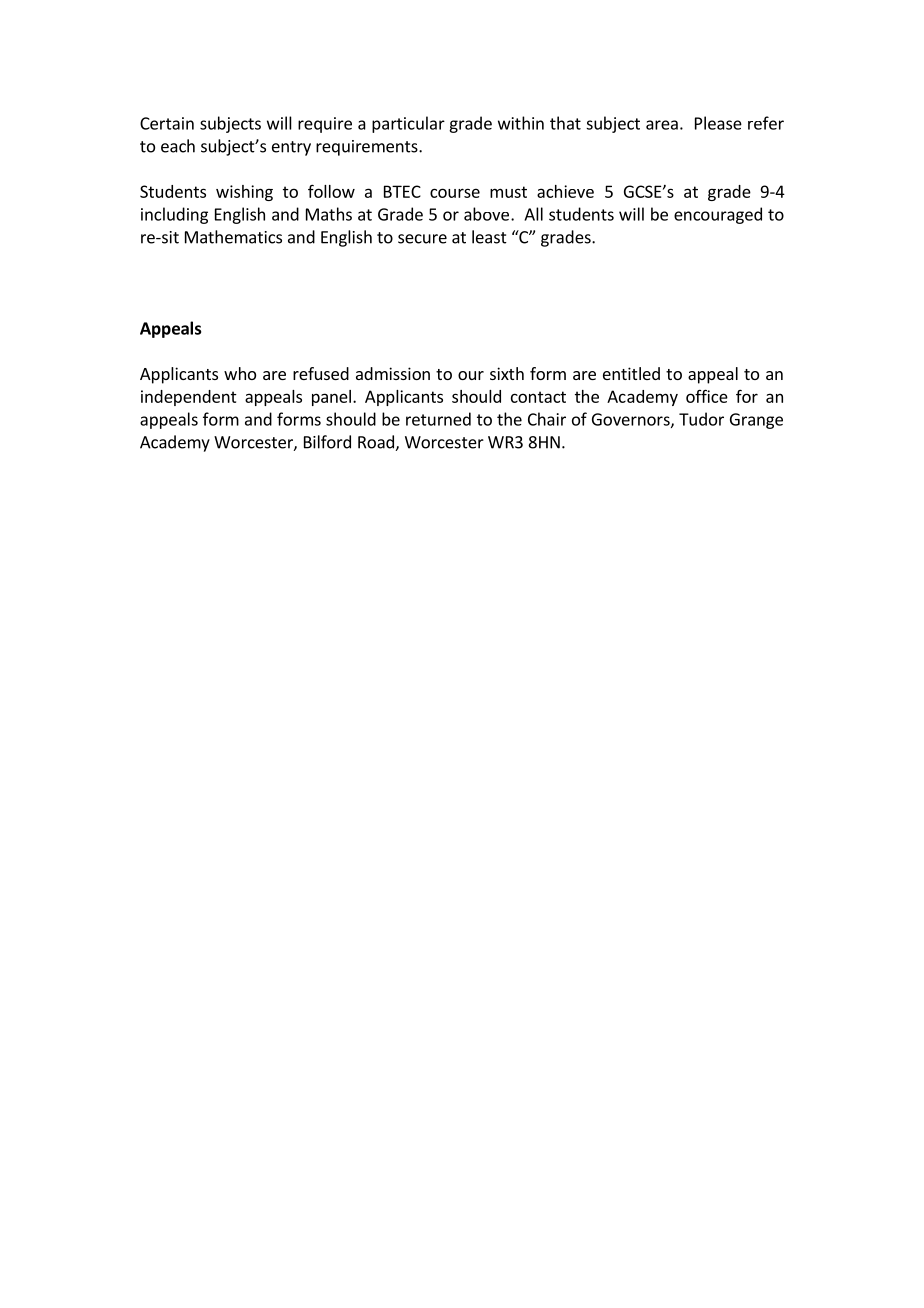 The width and height of the screenshot is (924, 1308). Describe the element at coordinates (422, 239) in the screenshot. I see `secure` at that location.
